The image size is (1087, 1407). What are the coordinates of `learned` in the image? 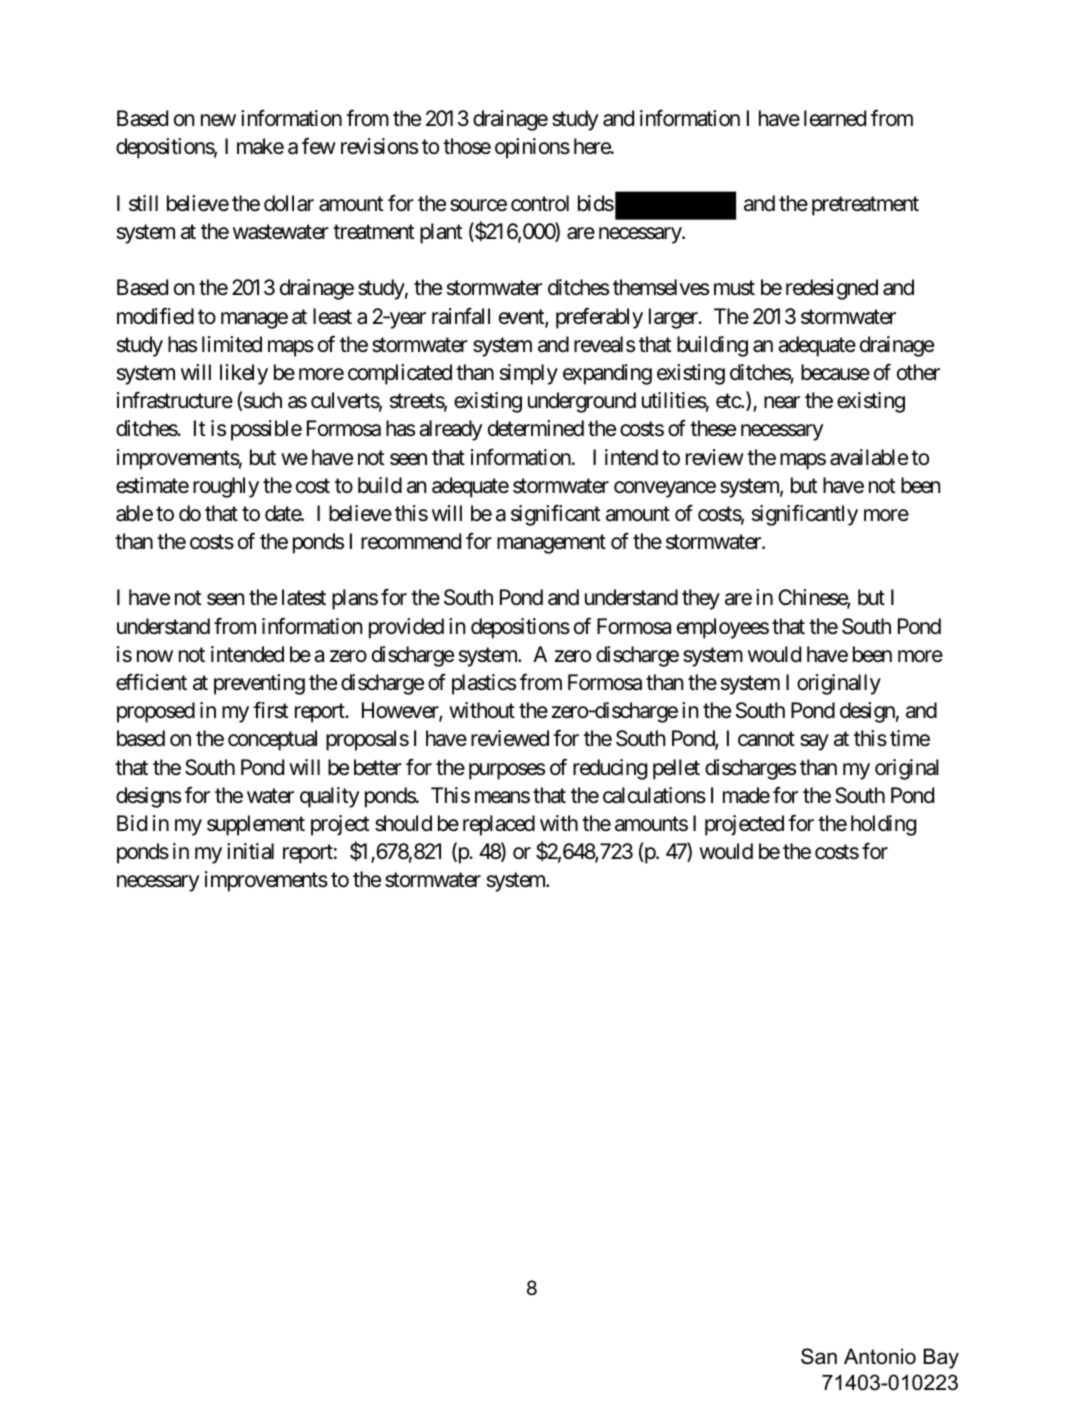 It's located at (835, 118).
